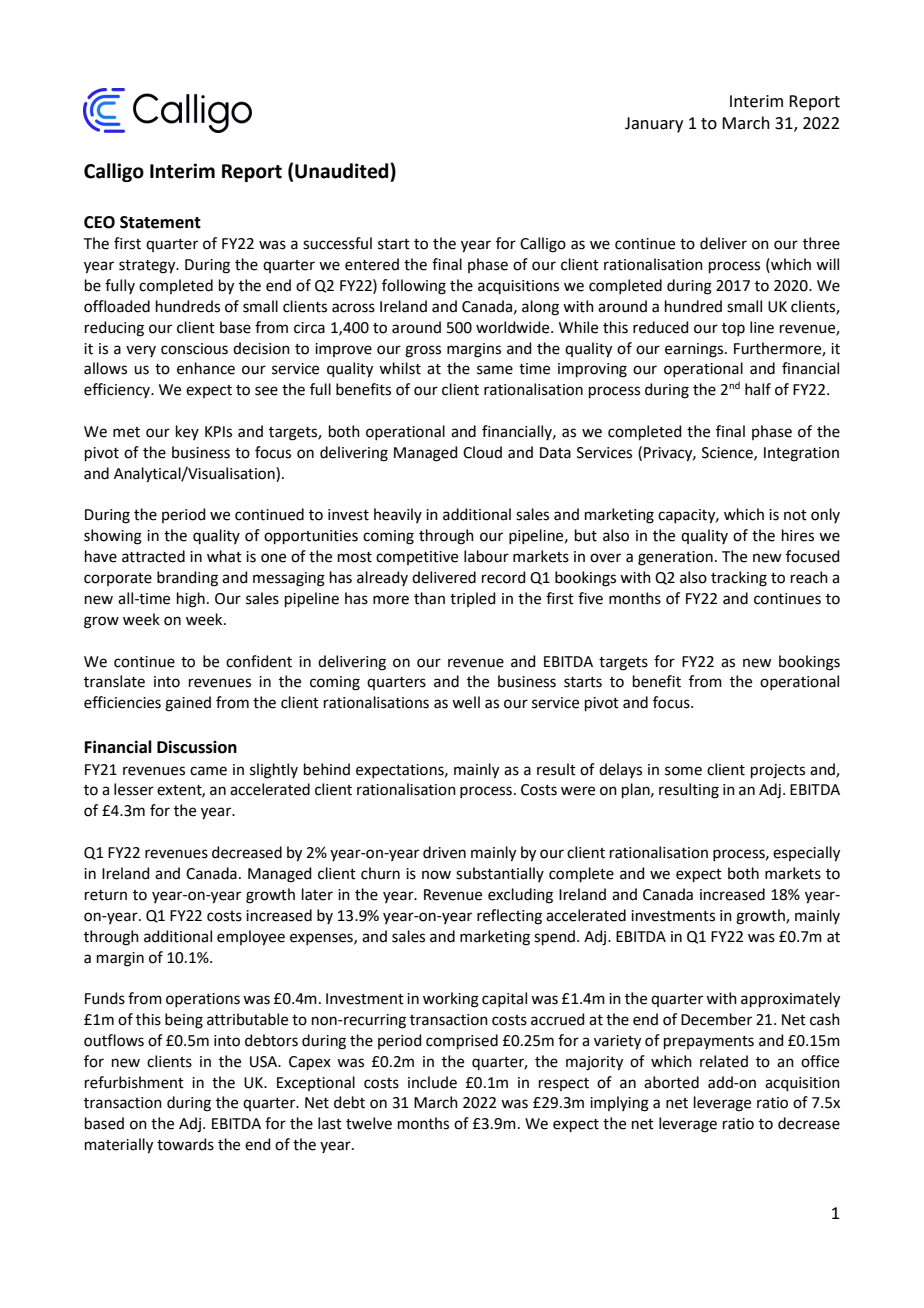 The height and width of the screenshot is (1308, 924). What do you see at coordinates (187, 432) in the screenshot?
I see `key` at bounding box center [187, 432].
